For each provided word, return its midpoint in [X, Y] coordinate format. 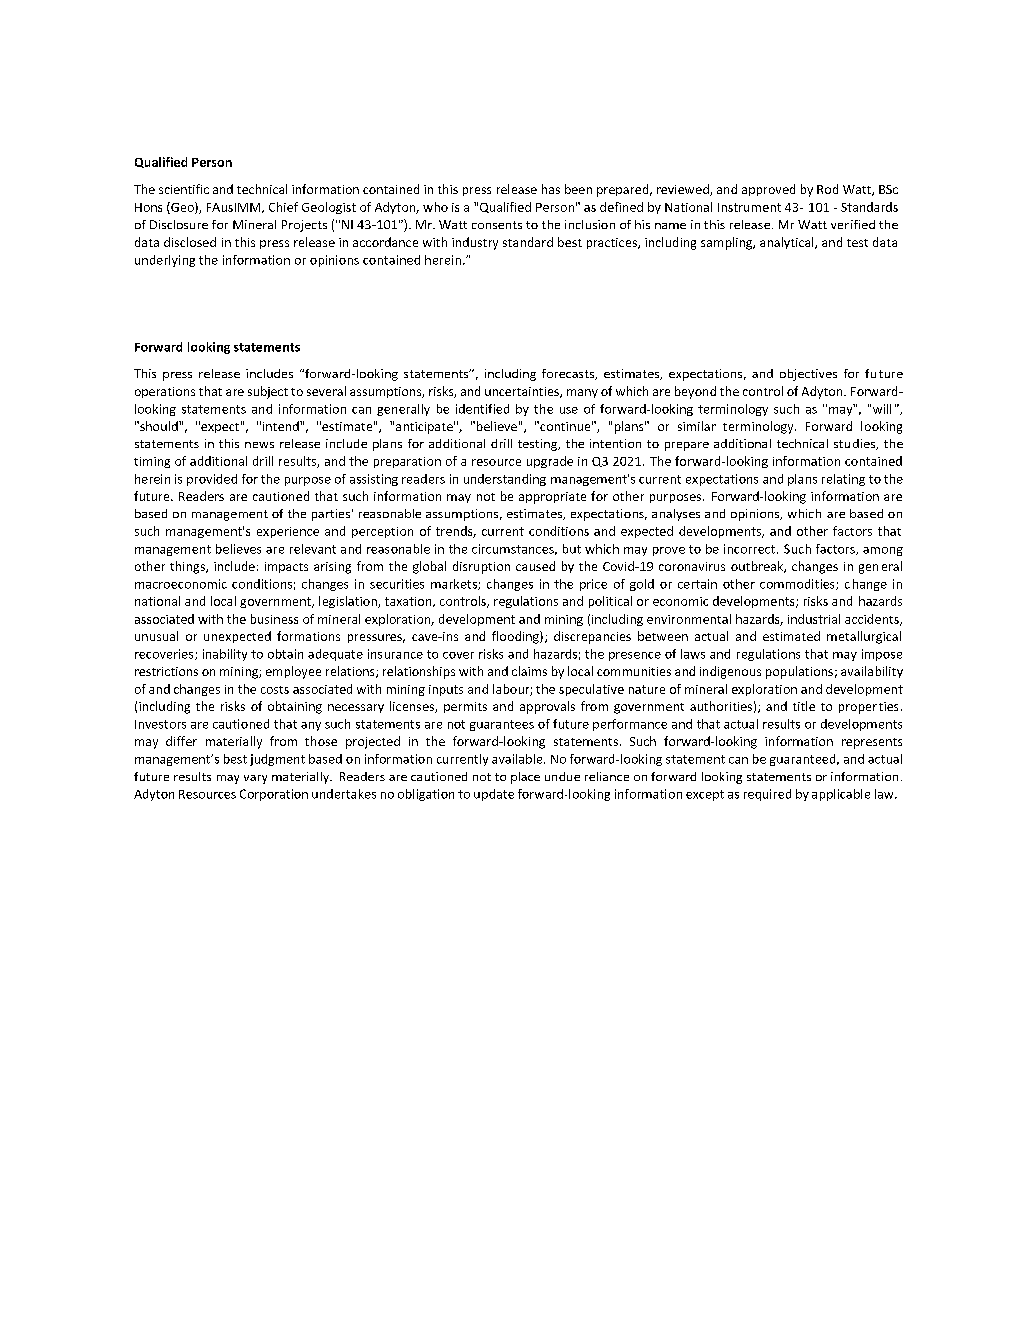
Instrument [749, 207]
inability [225, 655]
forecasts [569, 374]
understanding [505, 480]
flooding [516, 637]
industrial [814, 619]
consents [497, 225]
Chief [283, 207]
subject [268, 392]
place [525, 778]
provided [212, 480]
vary [255, 779]
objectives [808, 375]
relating [843, 480]
